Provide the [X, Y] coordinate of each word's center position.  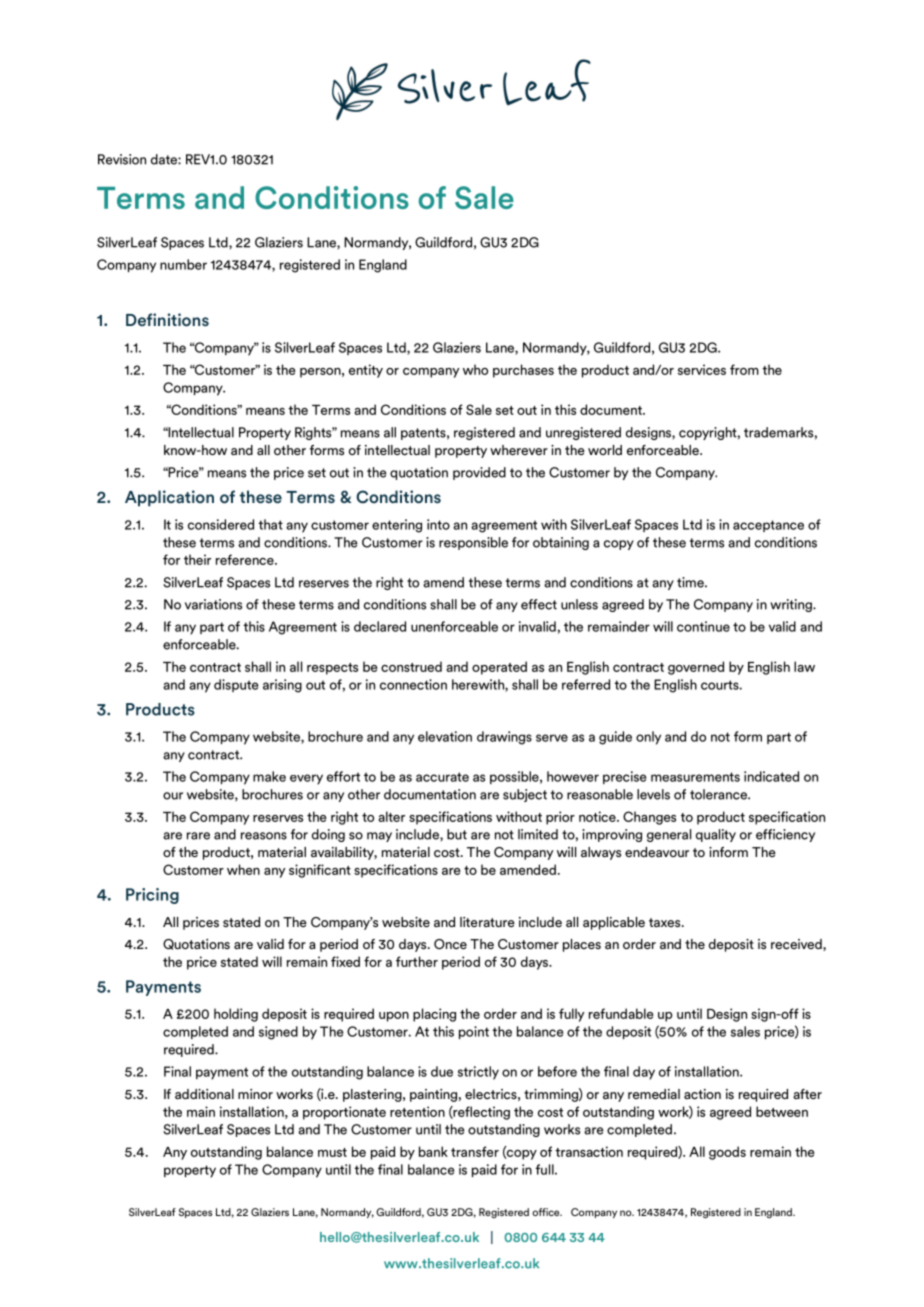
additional [204, 1094]
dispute [236, 685]
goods [727, 1153]
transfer [475, 1151]
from [744, 369]
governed [696, 668]
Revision [122, 159]
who [475, 369]
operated [499, 668]
